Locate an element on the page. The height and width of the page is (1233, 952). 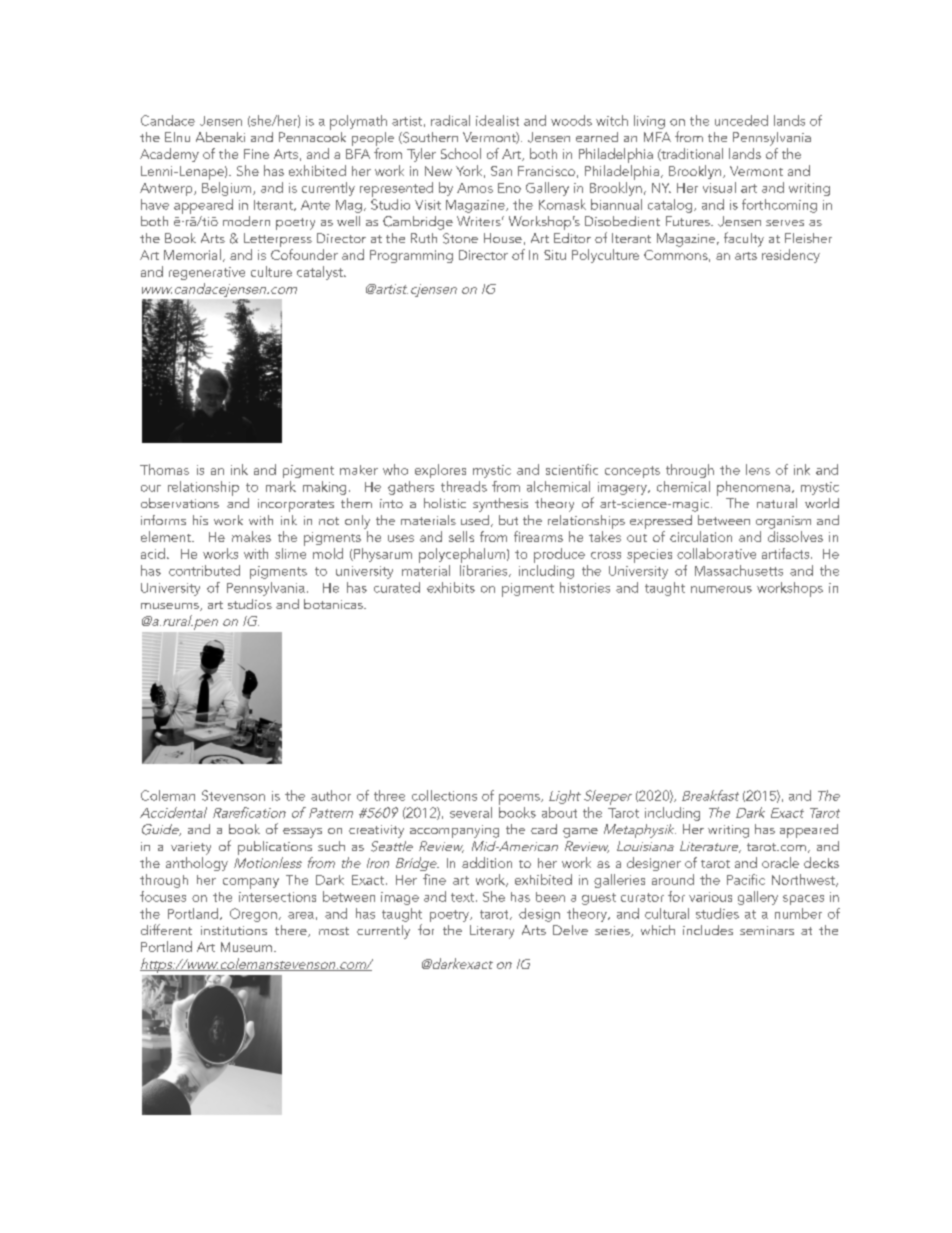
Thomas is located at coordinates (164, 469).
